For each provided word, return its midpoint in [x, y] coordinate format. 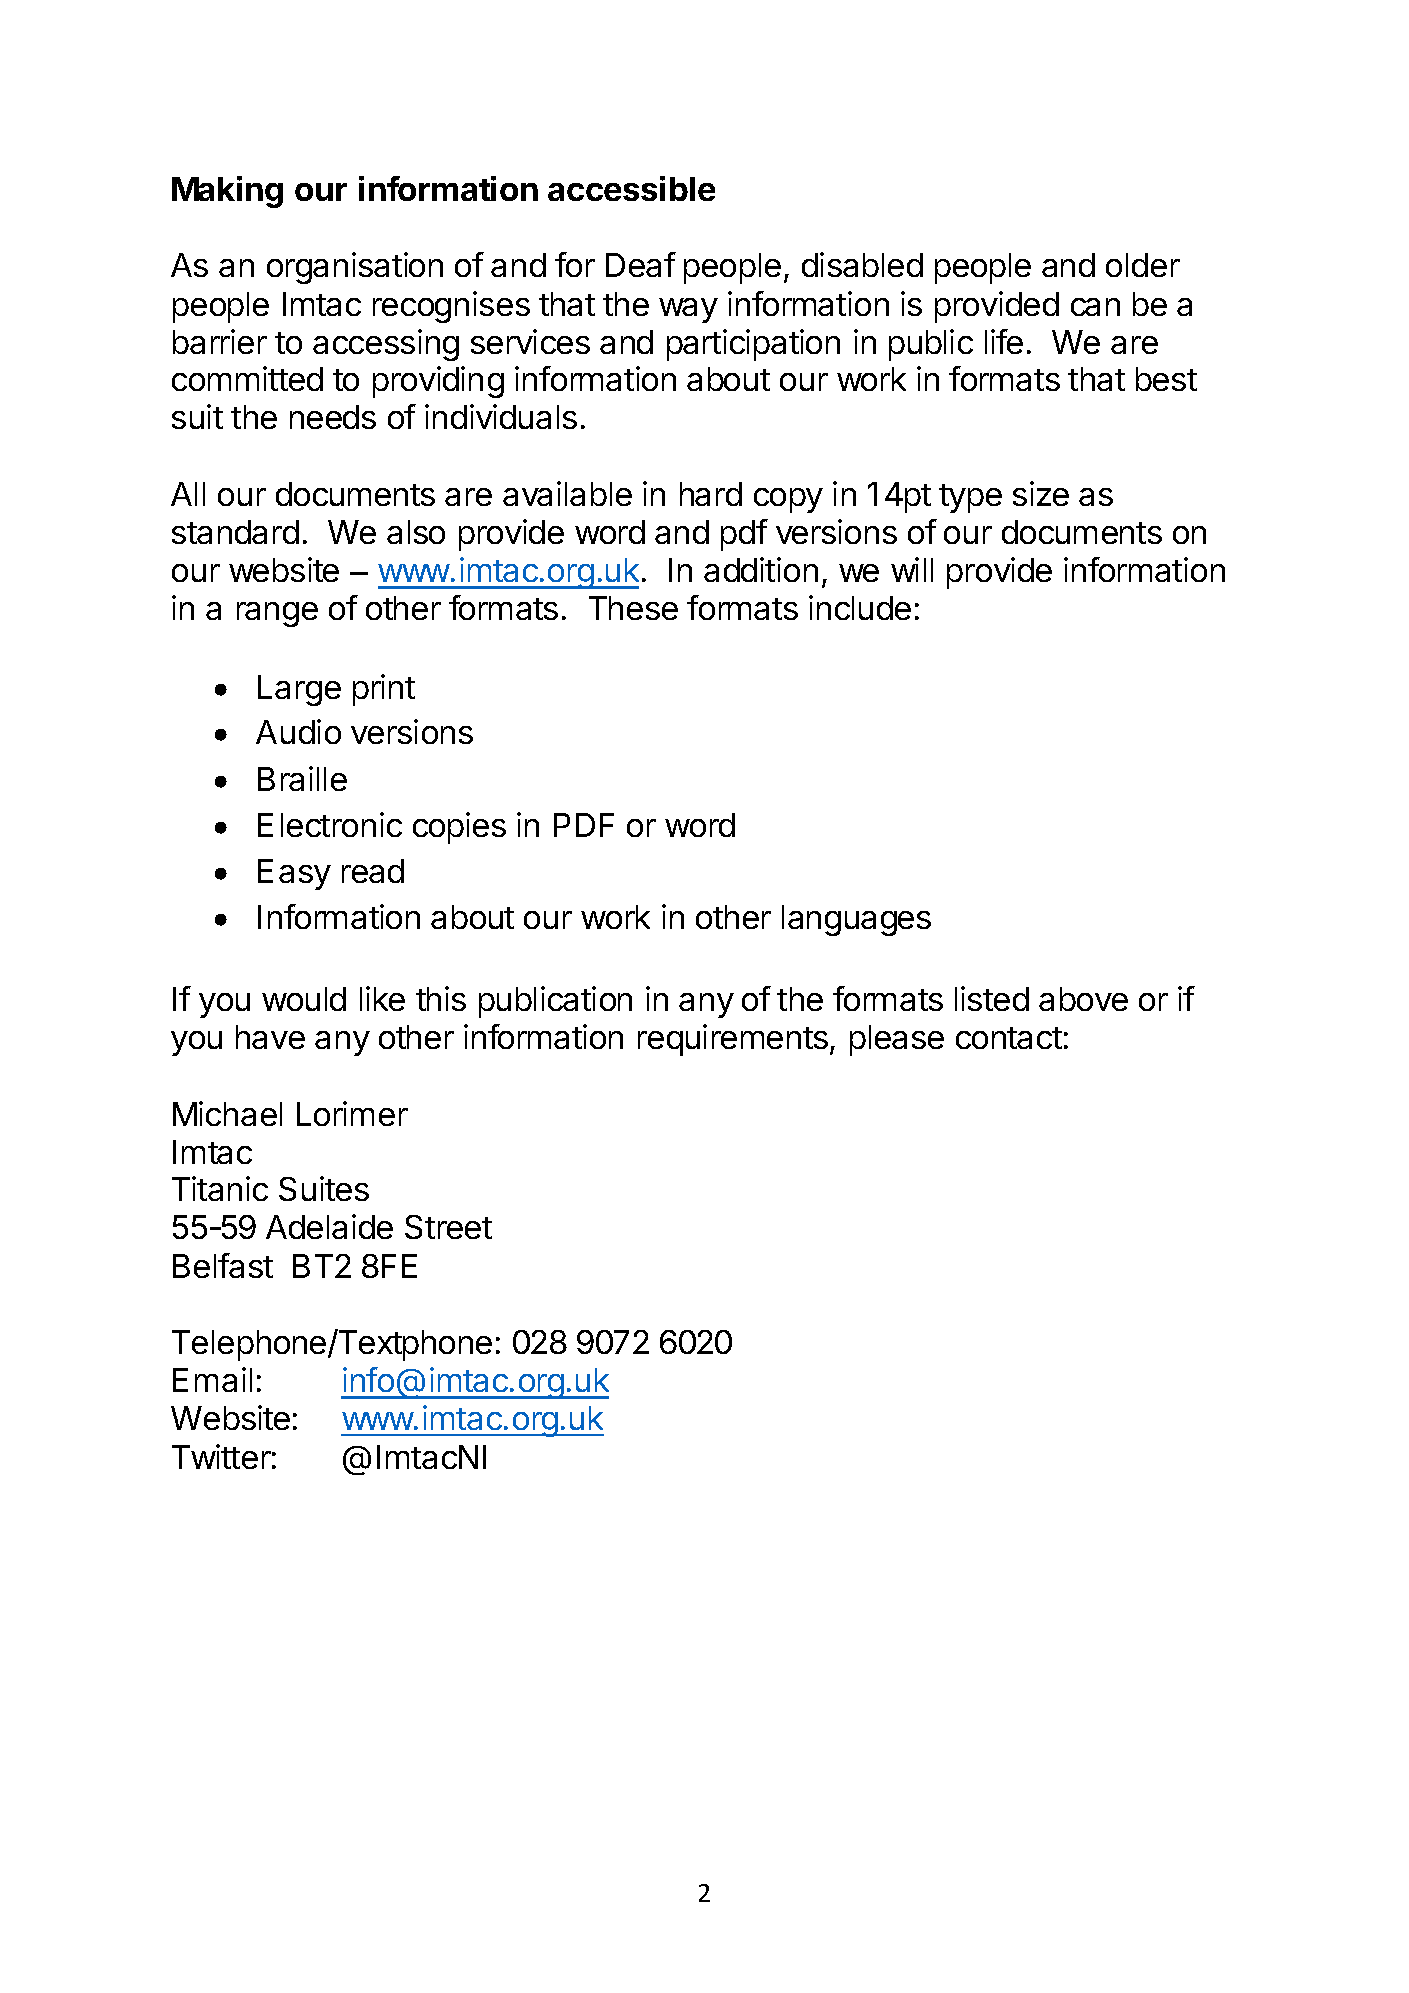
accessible [631, 188]
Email [212, 1379]
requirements [734, 1040]
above [1083, 999]
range [277, 614]
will [912, 569]
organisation [355, 268]
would [304, 999]
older [1143, 265]
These [633, 608]
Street [448, 1227]
